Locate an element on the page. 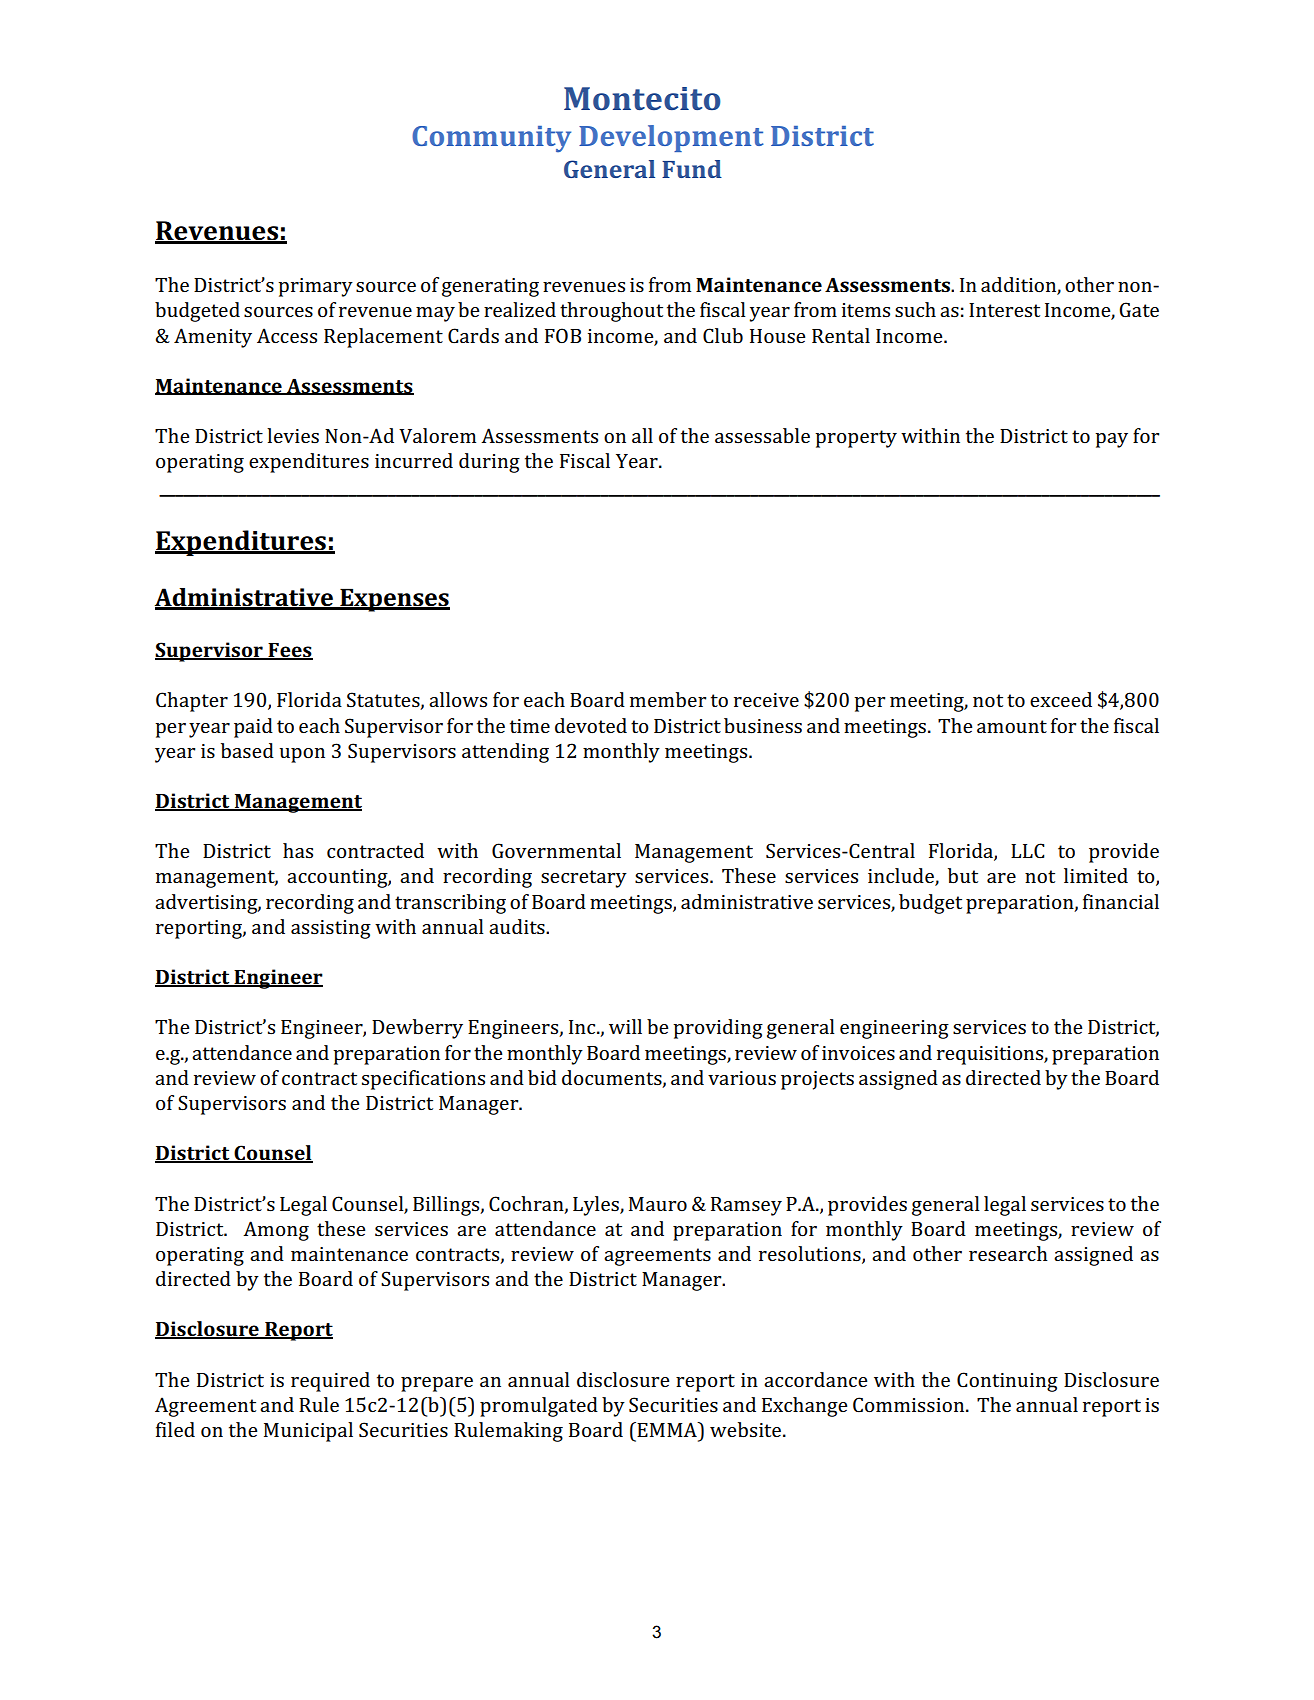  Interest is located at coordinates (1004, 310).
